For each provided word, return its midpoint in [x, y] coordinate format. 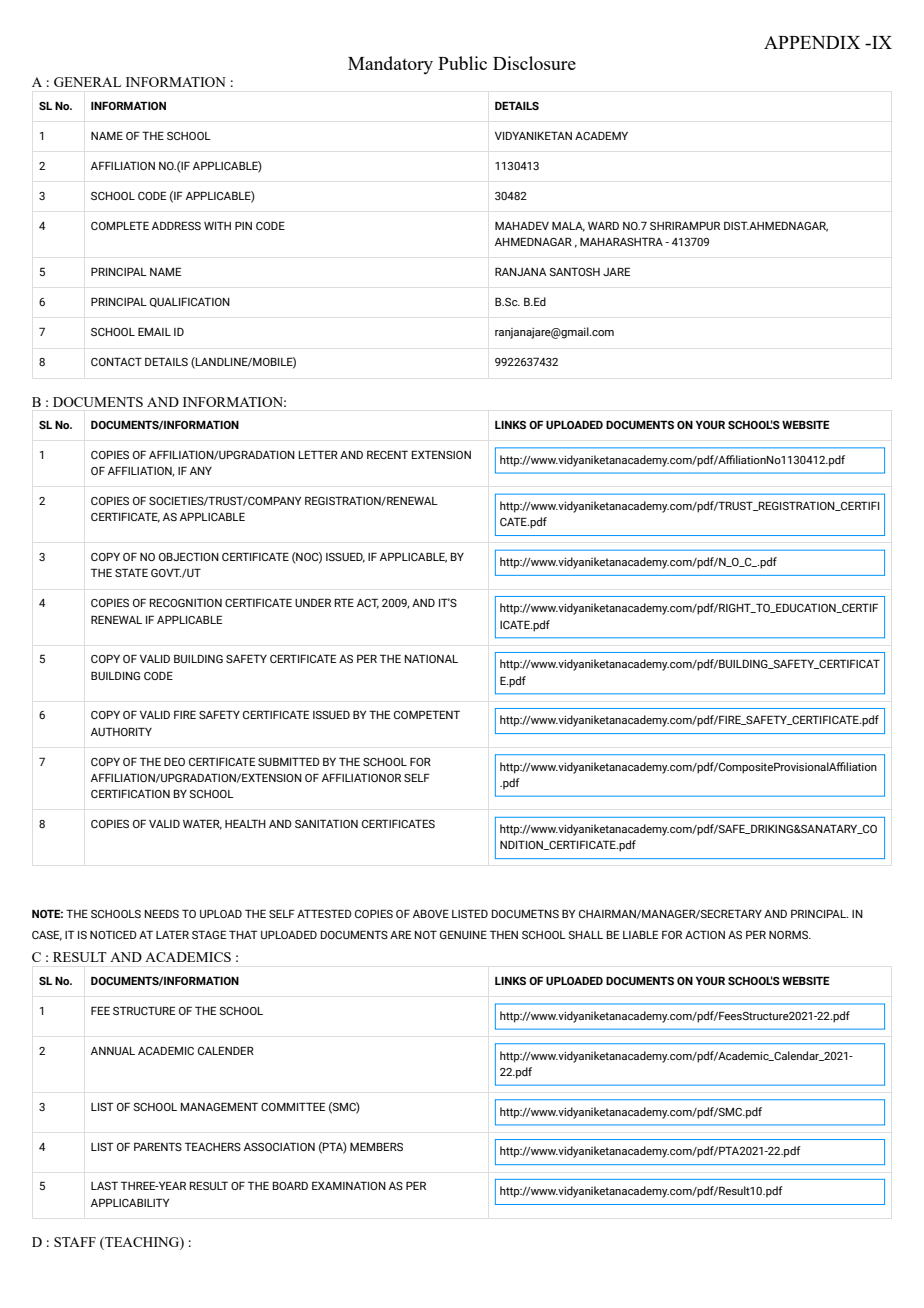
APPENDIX [812, 42]
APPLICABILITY [130, 1202]
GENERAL [87, 82]
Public [462, 63]
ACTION [705, 934]
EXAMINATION [349, 1185]
